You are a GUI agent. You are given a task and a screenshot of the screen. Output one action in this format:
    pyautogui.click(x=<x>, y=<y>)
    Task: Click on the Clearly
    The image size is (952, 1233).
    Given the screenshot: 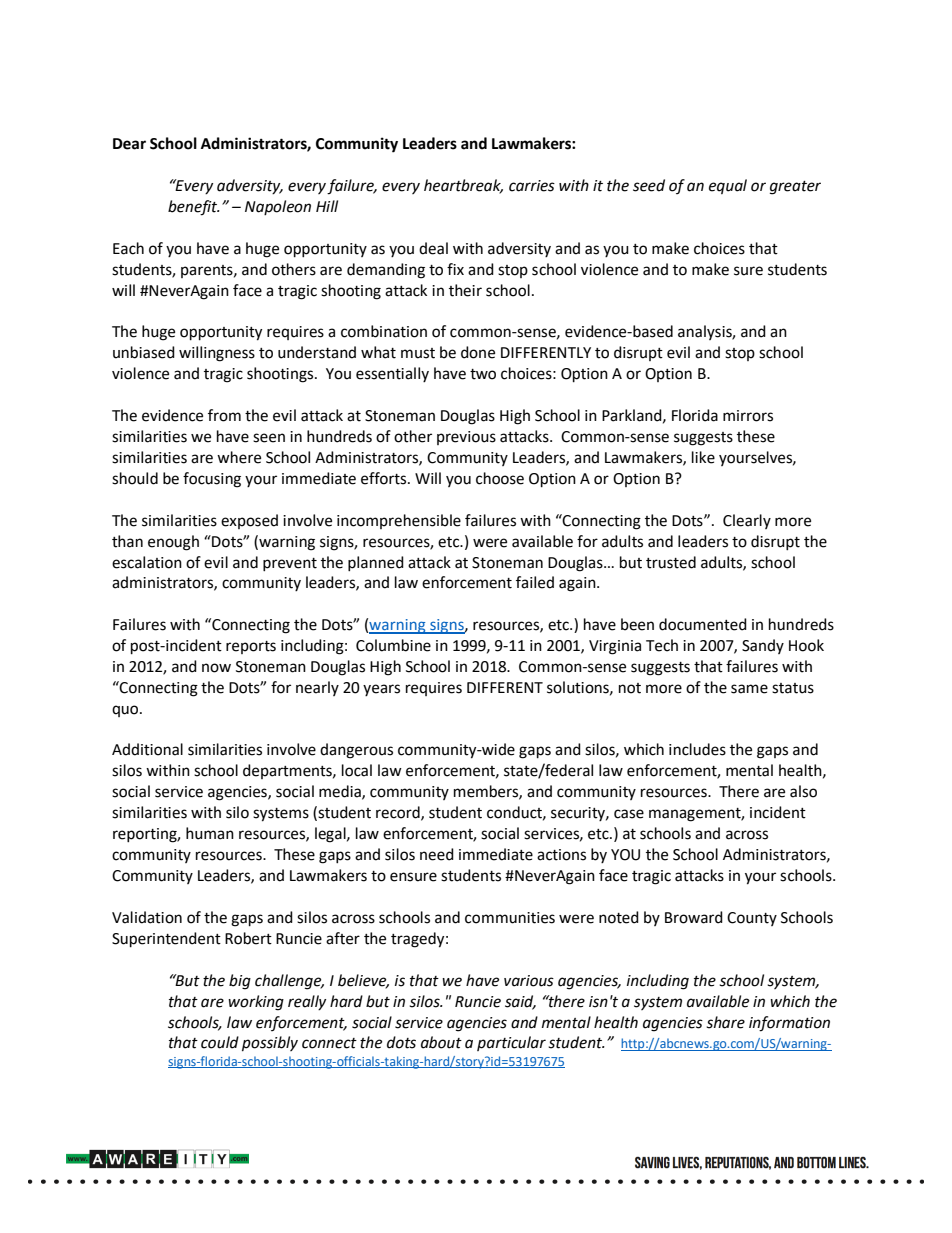 What is the action you would take?
    pyautogui.click(x=747, y=521)
